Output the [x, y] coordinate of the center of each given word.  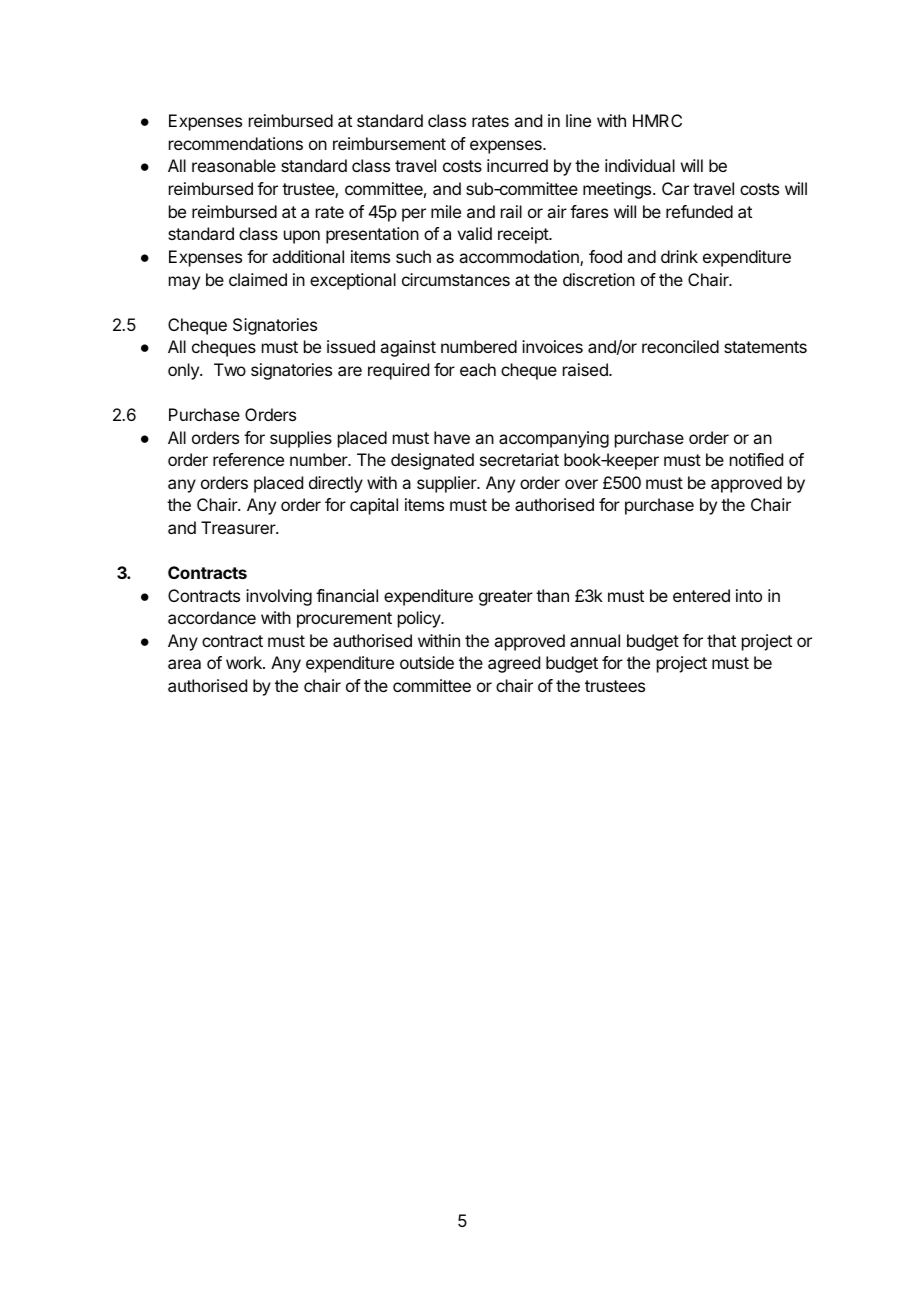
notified [756, 459]
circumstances [456, 279]
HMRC [657, 120]
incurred [517, 165]
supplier [447, 484]
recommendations [236, 143]
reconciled [680, 346]
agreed [514, 664]
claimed [258, 279]
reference [248, 459]
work [245, 662]
